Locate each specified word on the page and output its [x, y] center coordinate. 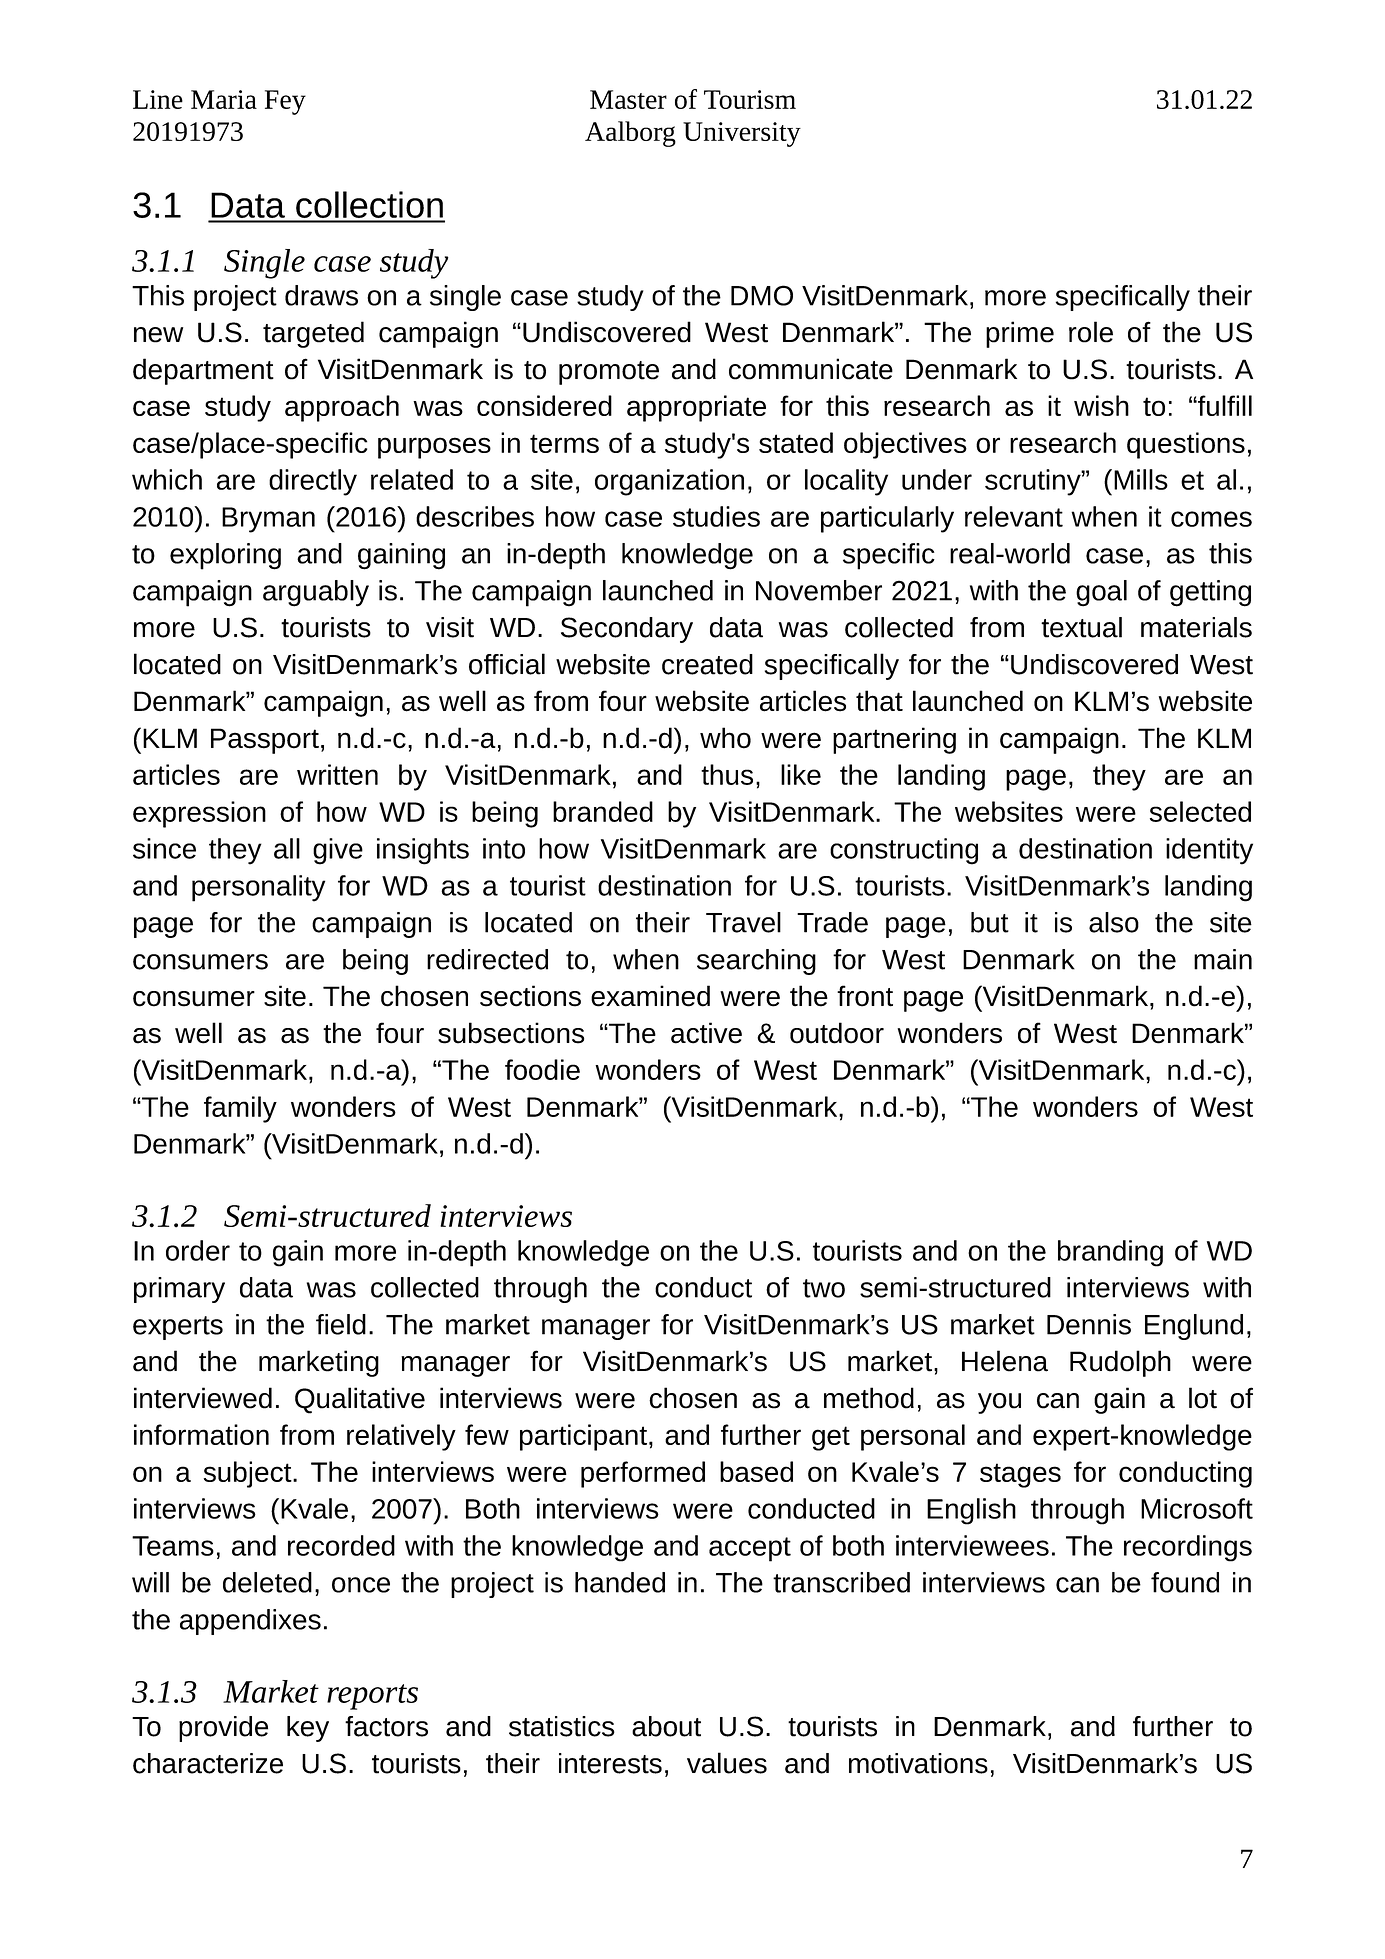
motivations [918, 1763]
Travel [743, 922]
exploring [225, 556]
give [338, 851]
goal [1101, 593]
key [308, 1729]
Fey [285, 102]
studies [716, 516]
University [742, 134]
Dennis [1089, 1324]
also [1114, 922]
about [666, 1726]
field [341, 1324]
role [1091, 332]
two [824, 1288]
